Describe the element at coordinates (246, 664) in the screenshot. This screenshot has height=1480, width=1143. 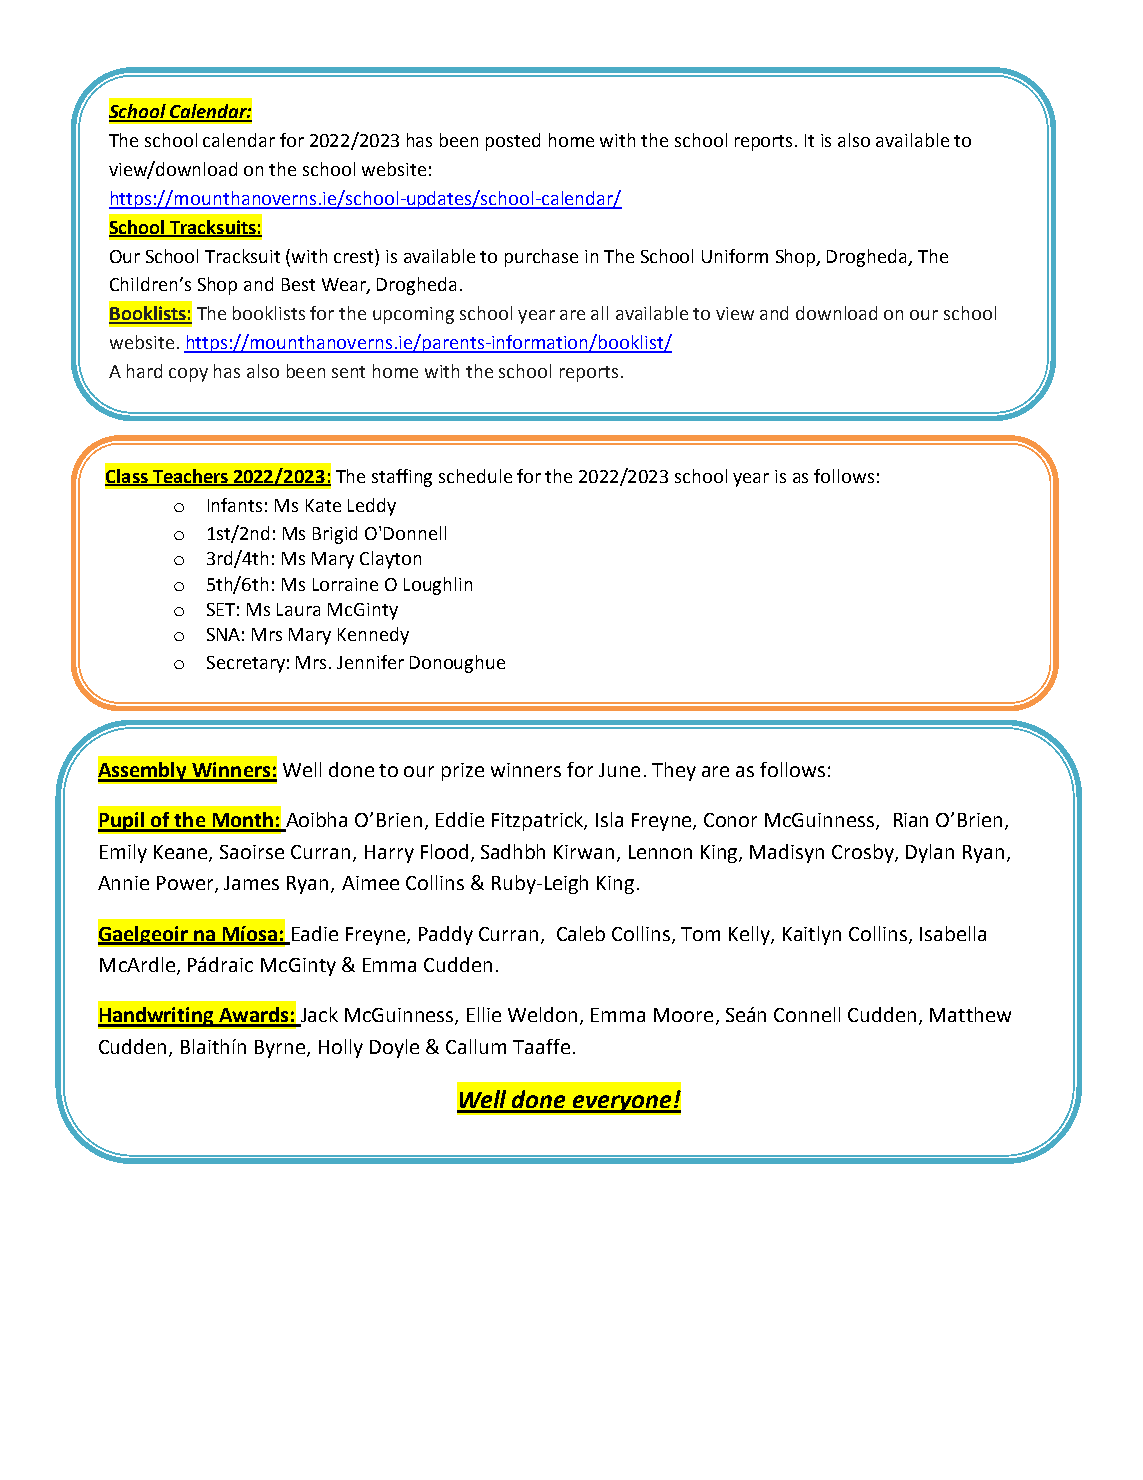
I see `Secretary` at that location.
